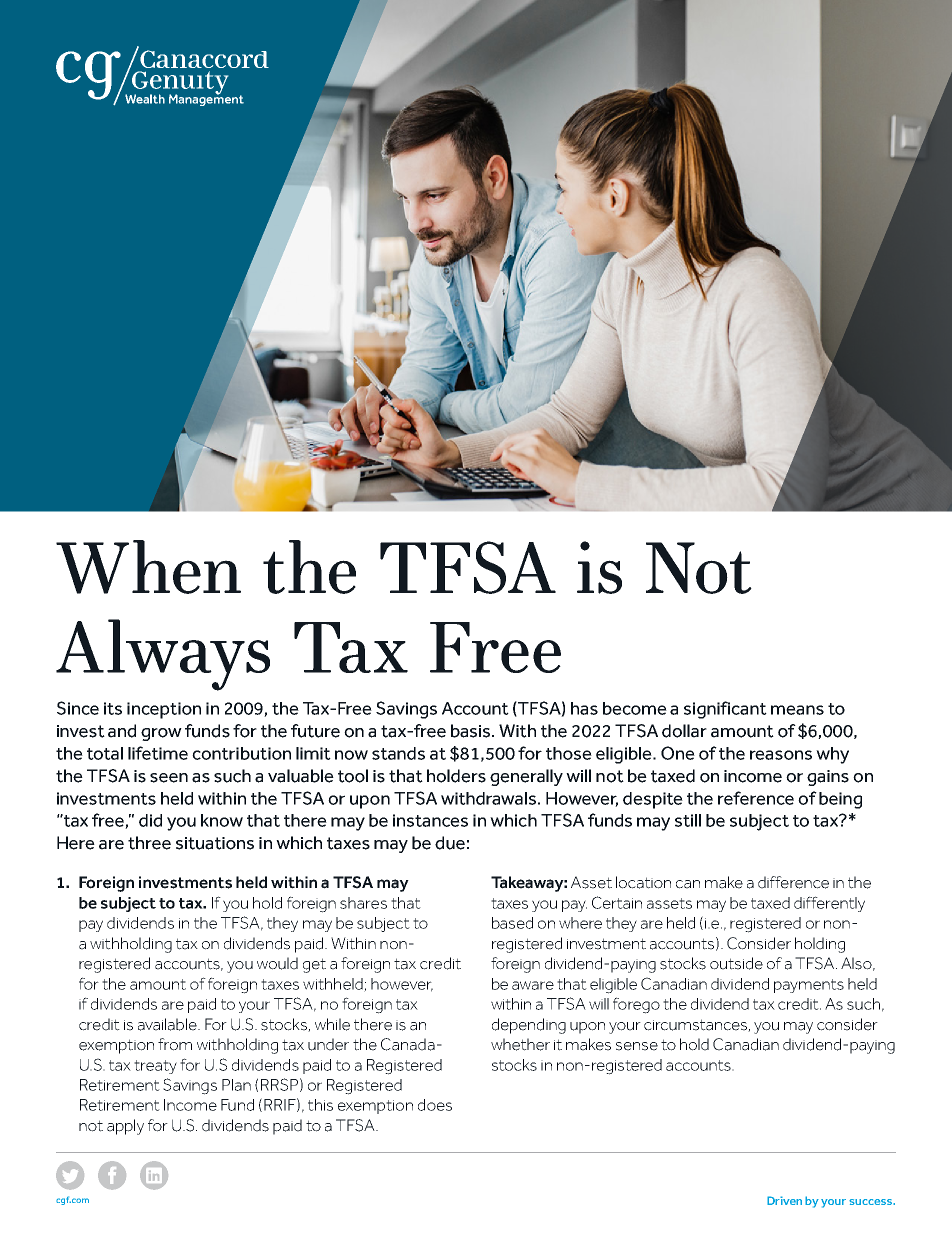 The height and width of the image is (1233, 952). Describe the element at coordinates (736, 963) in the image. I see `outside` at that location.
